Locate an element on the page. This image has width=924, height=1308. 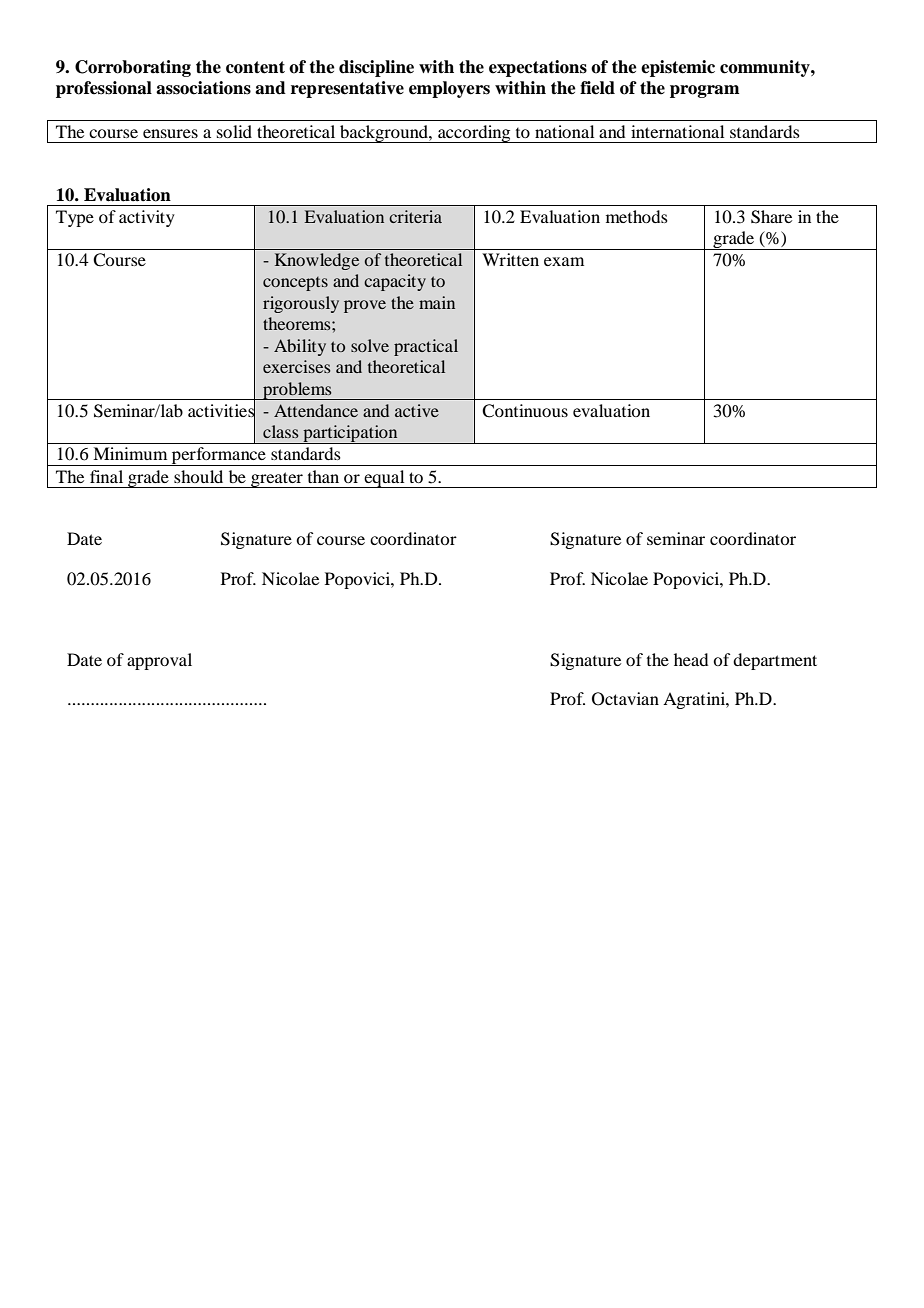
associations is located at coordinates (203, 88).
